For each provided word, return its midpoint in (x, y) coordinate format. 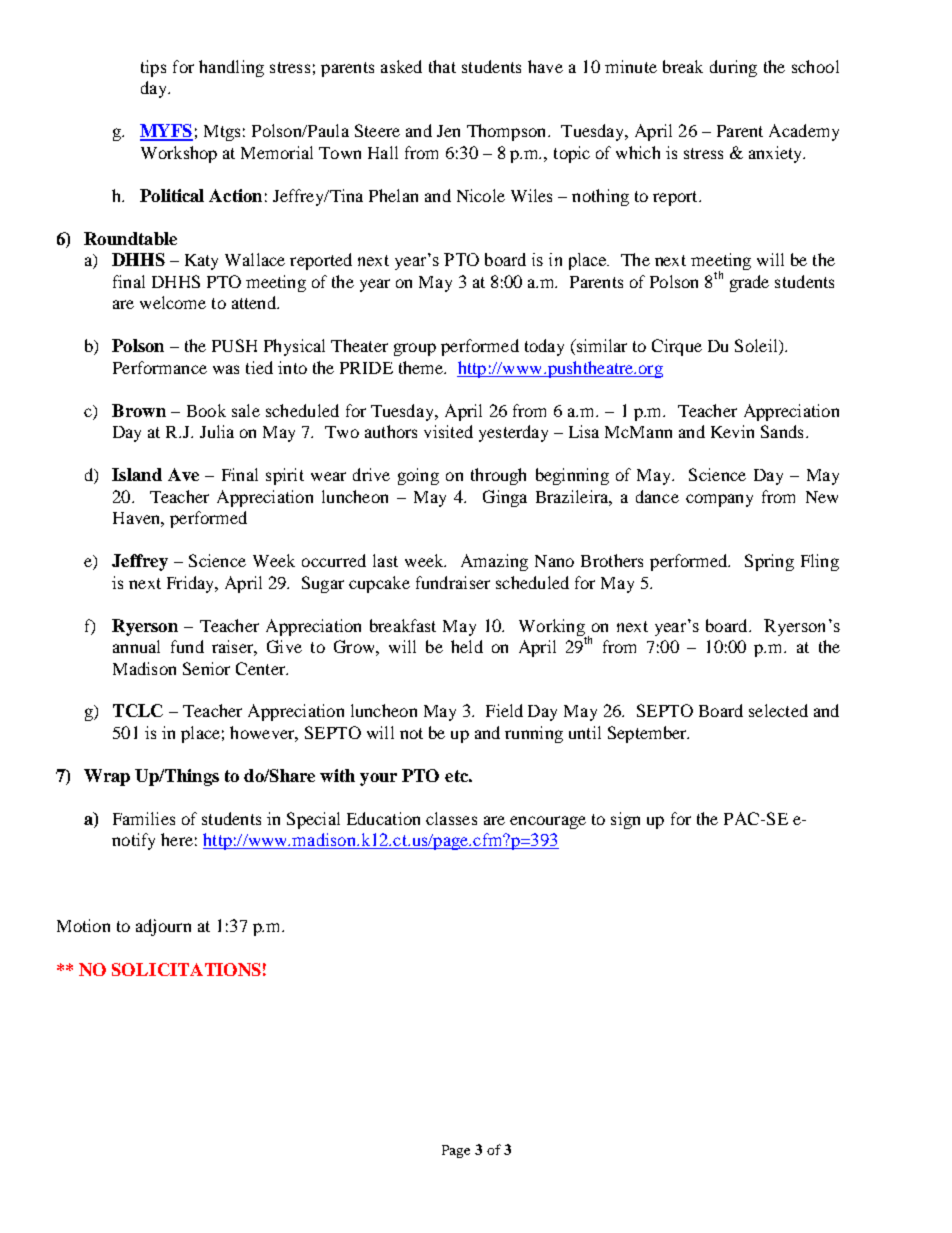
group (415, 349)
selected (778, 710)
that (442, 66)
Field (504, 710)
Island (137, 474)
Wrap (107, 777)
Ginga (505, 498)
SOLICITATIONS (186, 969)
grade (749, 283)
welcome (173, 302)
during (733, 68)
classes (451, 818)
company (719, 500)
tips (153, 68)
